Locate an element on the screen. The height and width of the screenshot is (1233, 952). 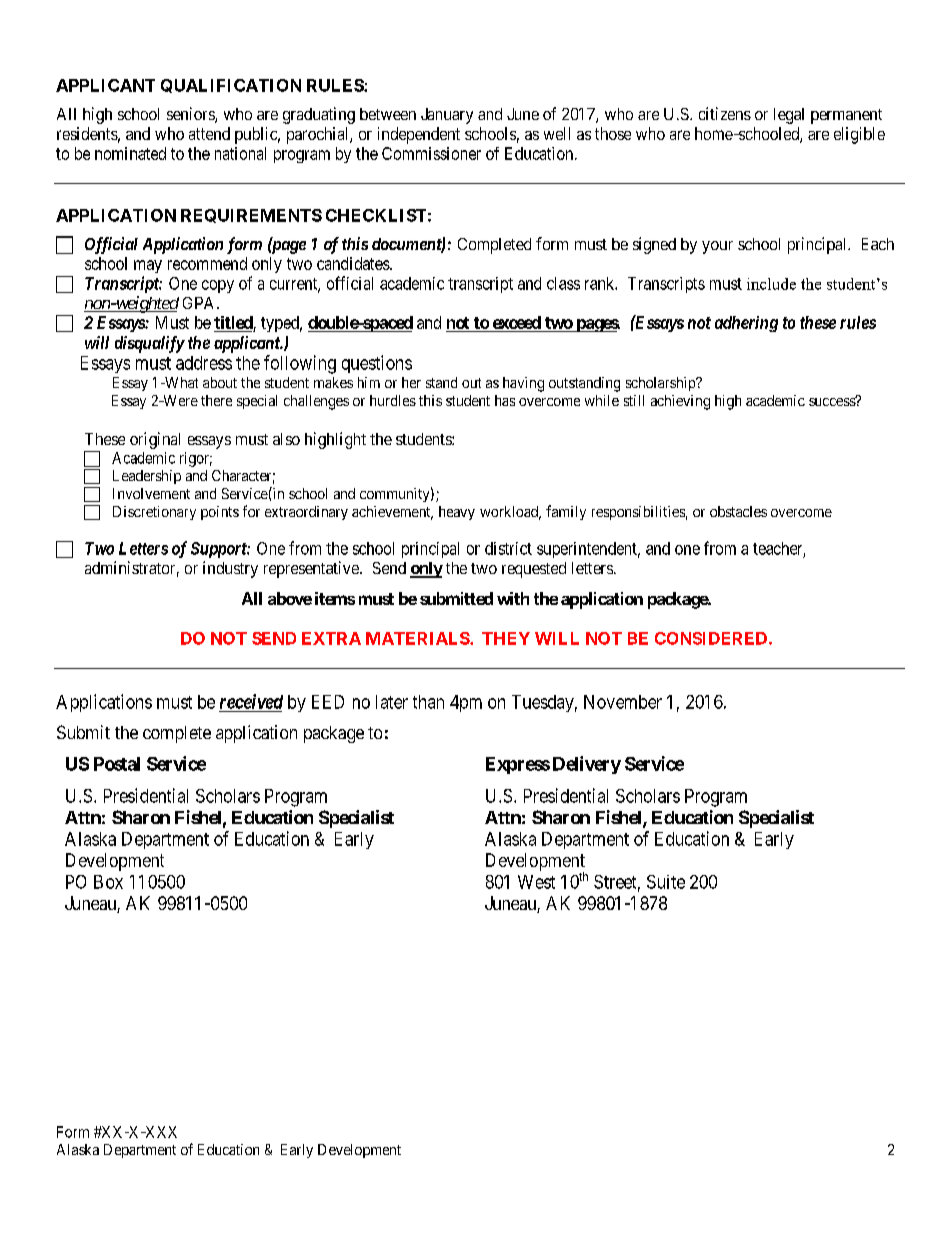
Box is located at coordinates (108, 882).
